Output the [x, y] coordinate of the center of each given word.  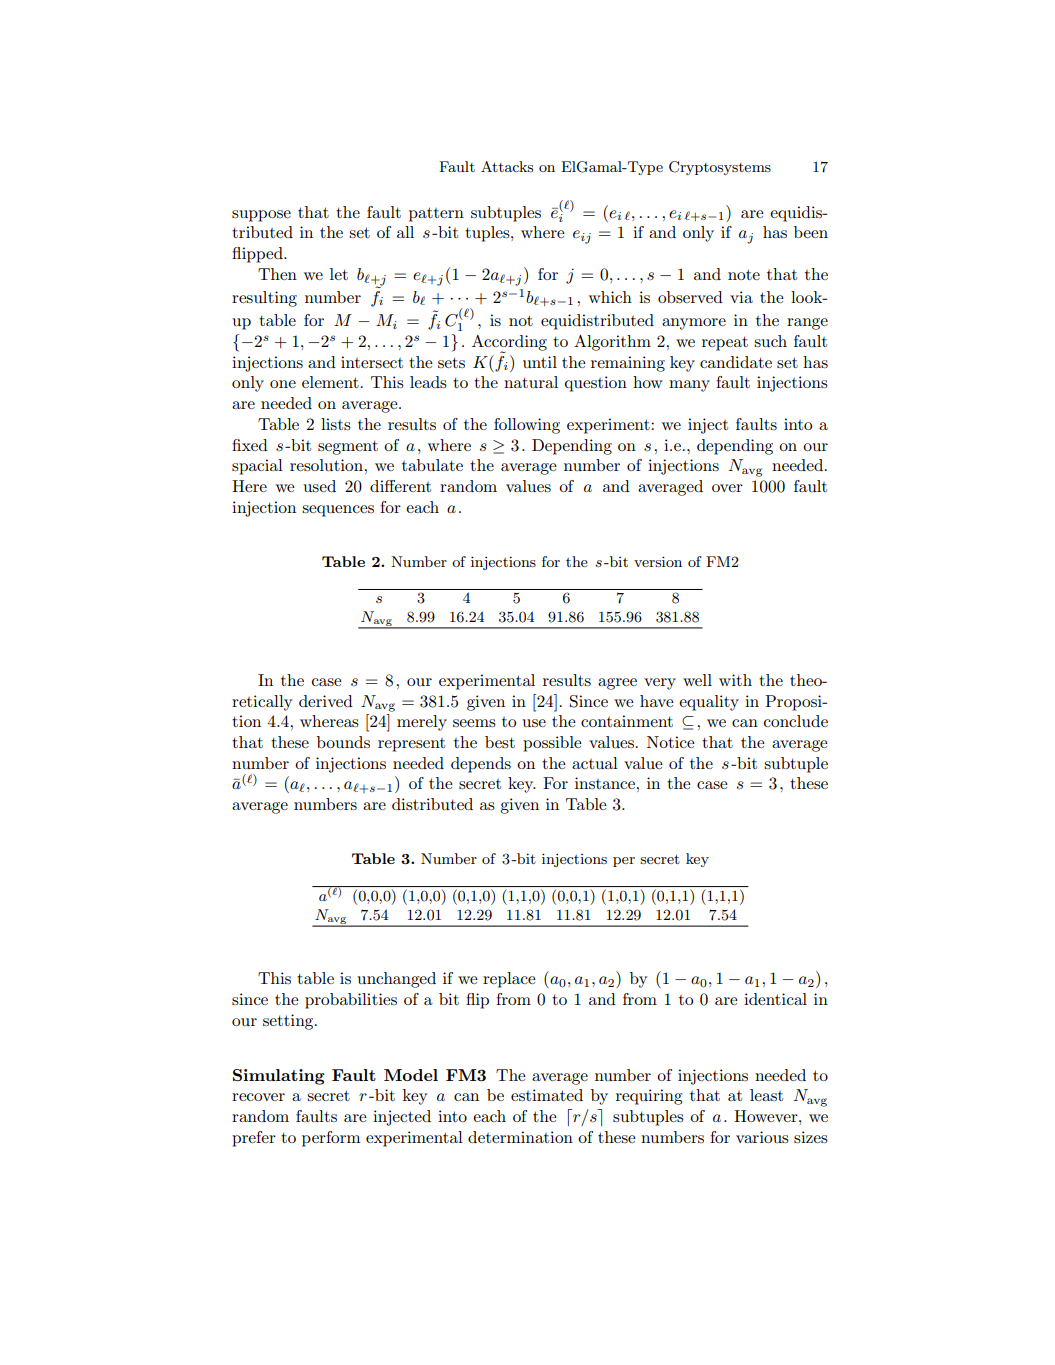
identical [775, 999]
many [689, 386]
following [527, 426]
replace [509, 980]
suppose [261, 216]
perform [331, 1139]
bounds [343, 742]
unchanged [396, 980]
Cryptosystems [720, 168]
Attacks [507, 166]
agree [617, 684]
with [735, 680]
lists [336, 424]
